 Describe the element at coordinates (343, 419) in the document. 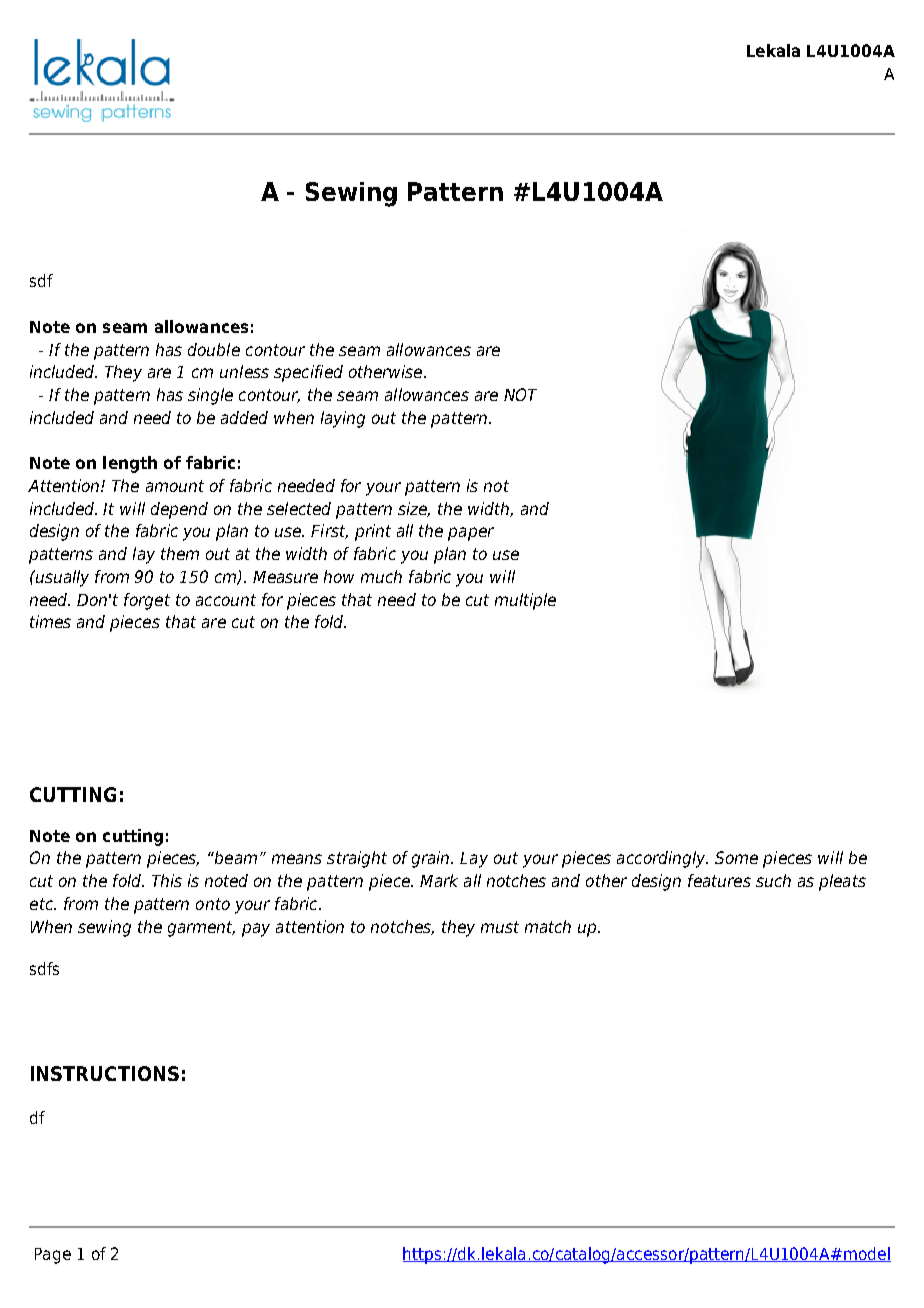

I see `laying` at that location.
